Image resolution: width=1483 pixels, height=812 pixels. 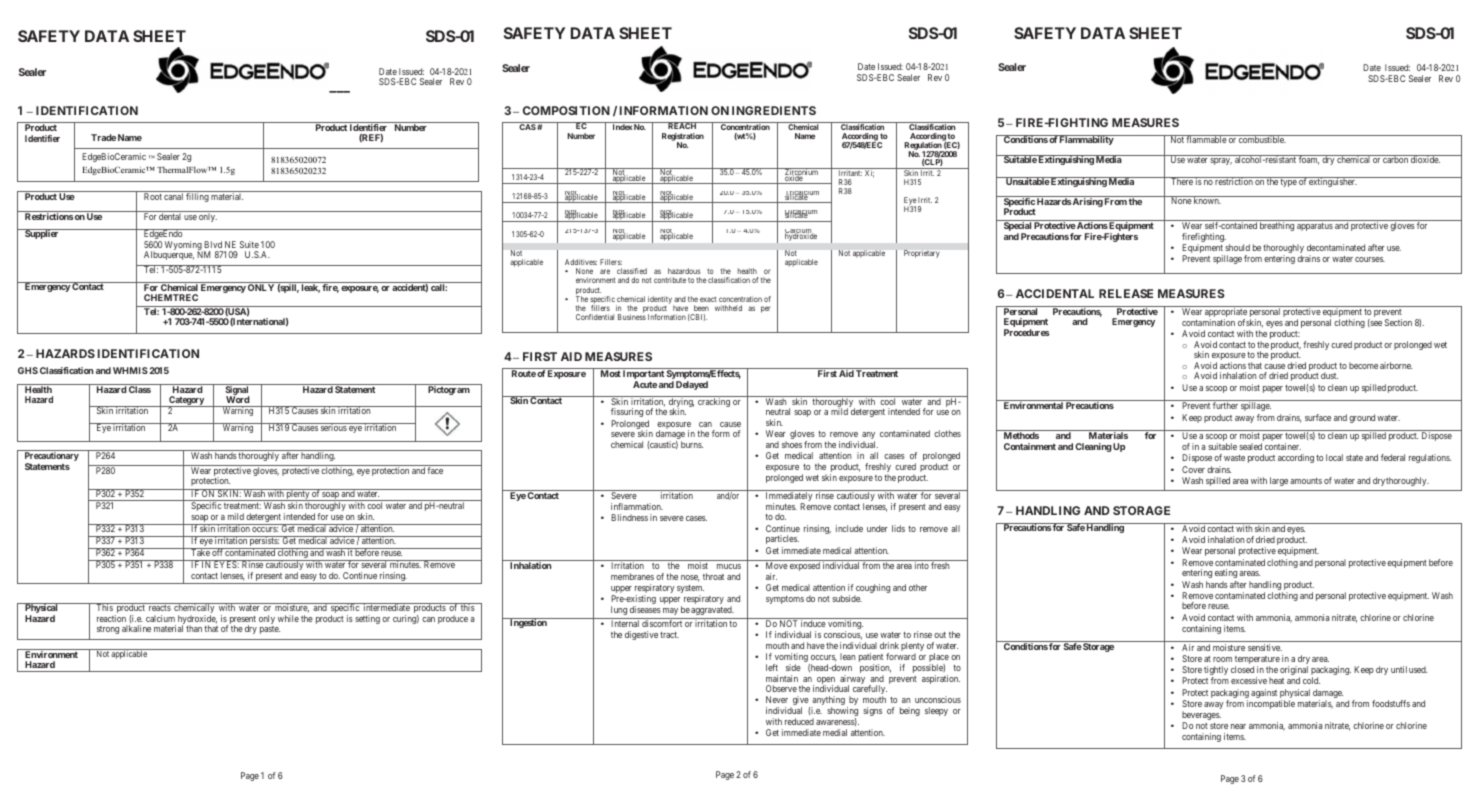 What do you see at coordinates (194, 628) in the page?
I see `than` at bounding box center [194, 628].
